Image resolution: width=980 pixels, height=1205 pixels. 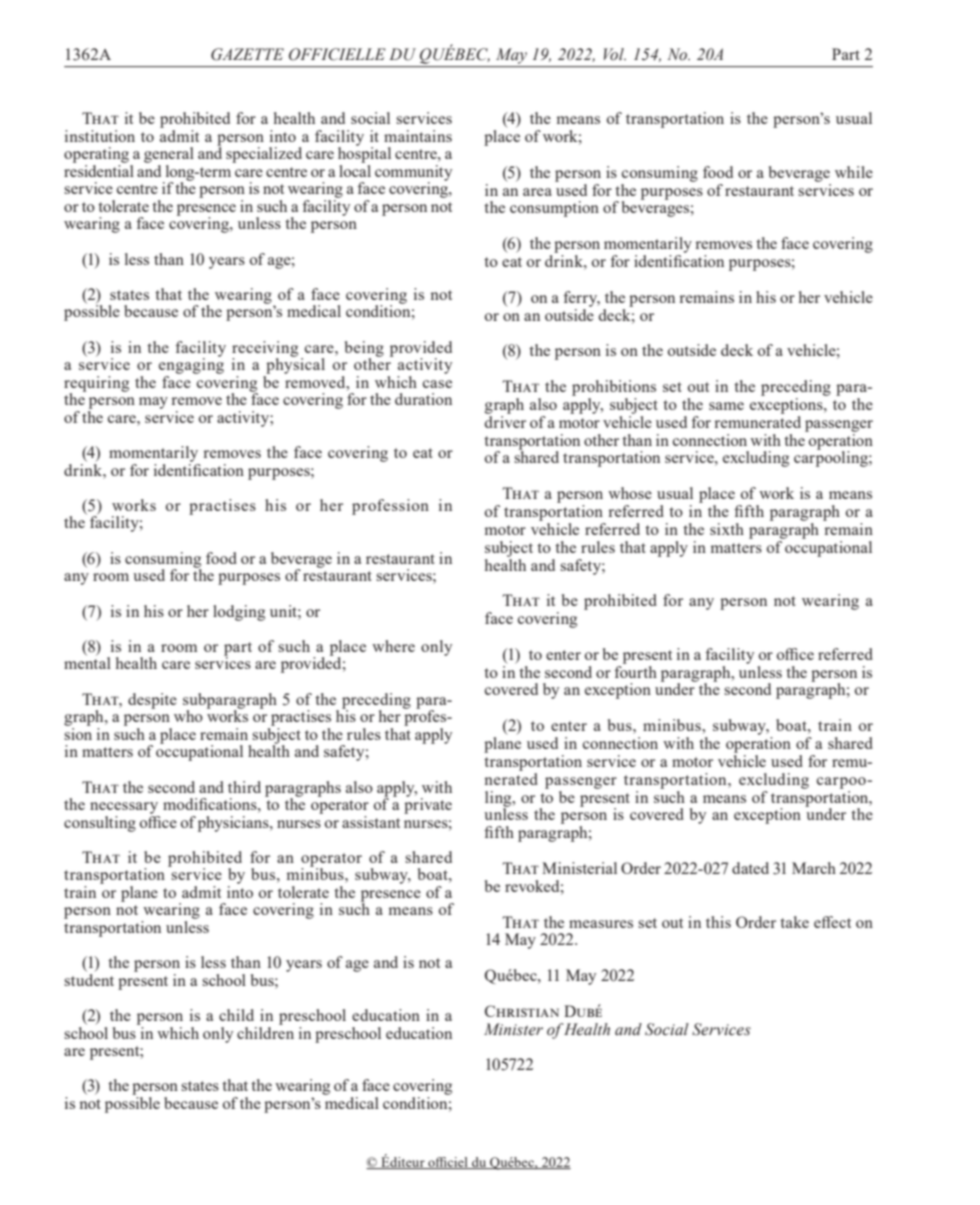 I want to click on maintains, so click(x=418, y=136).
